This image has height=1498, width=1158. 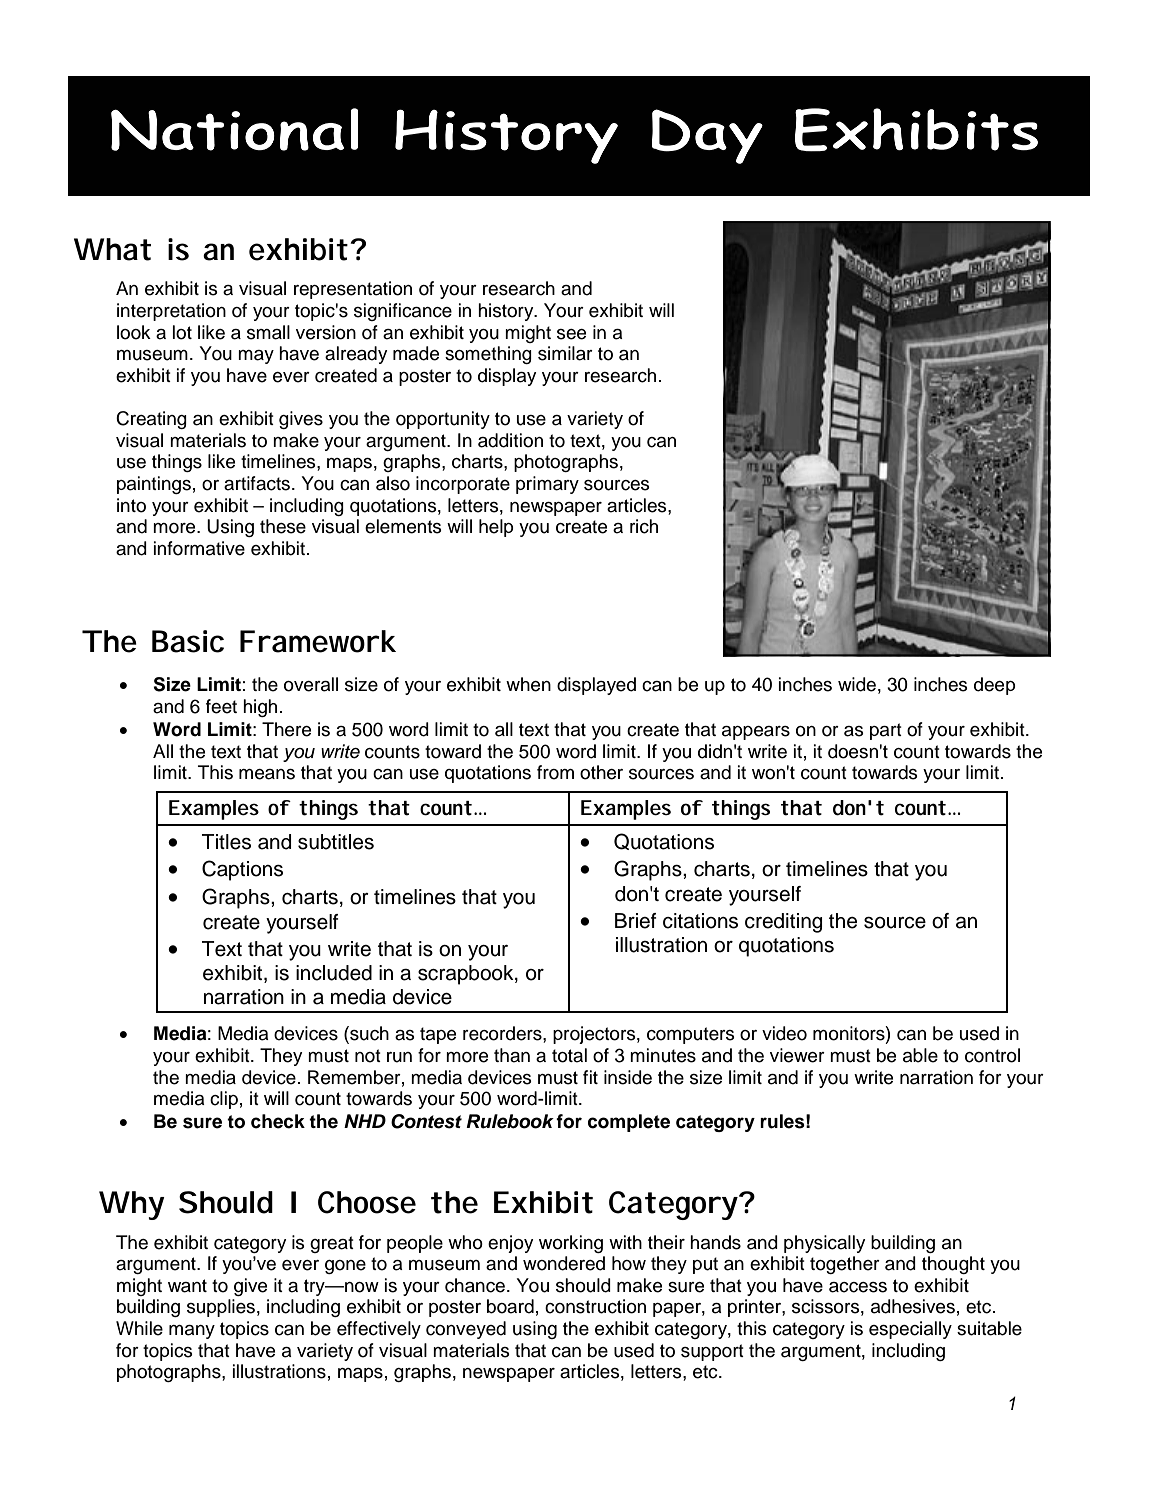 What do you see at coordinates (171, 312) in the image?
I see `interpretation` at bounding box center [171, 312].
